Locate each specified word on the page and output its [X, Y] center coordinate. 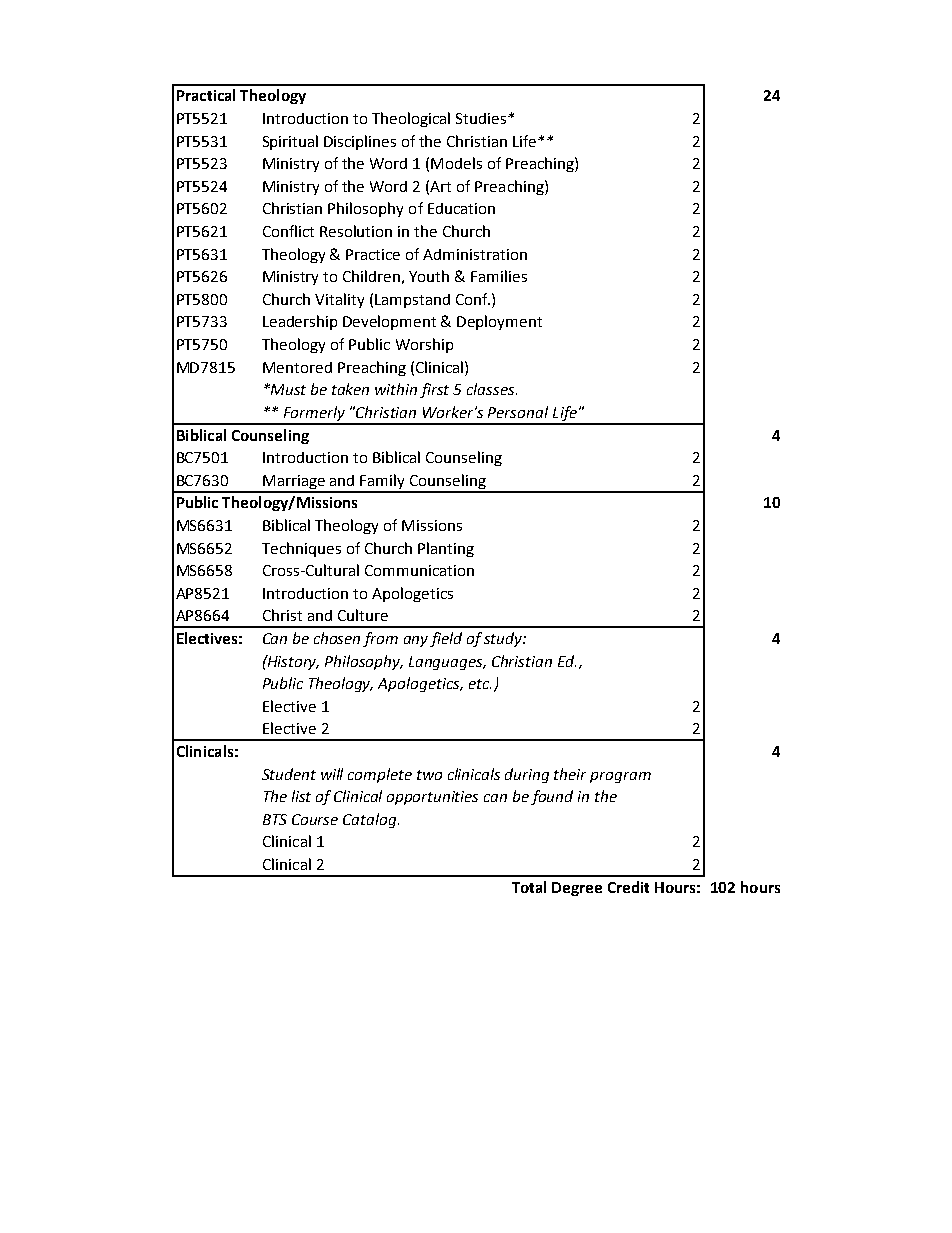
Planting [446, 549]
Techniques [301, 549]
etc [480, 684]
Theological [411, 119]
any [416, 641]
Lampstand [412, 301]
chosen [337, 638]
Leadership [300, 322]
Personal [518, 412]
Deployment [499, 322]
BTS [275, 819]
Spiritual [290, 142]
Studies [481, 118]
